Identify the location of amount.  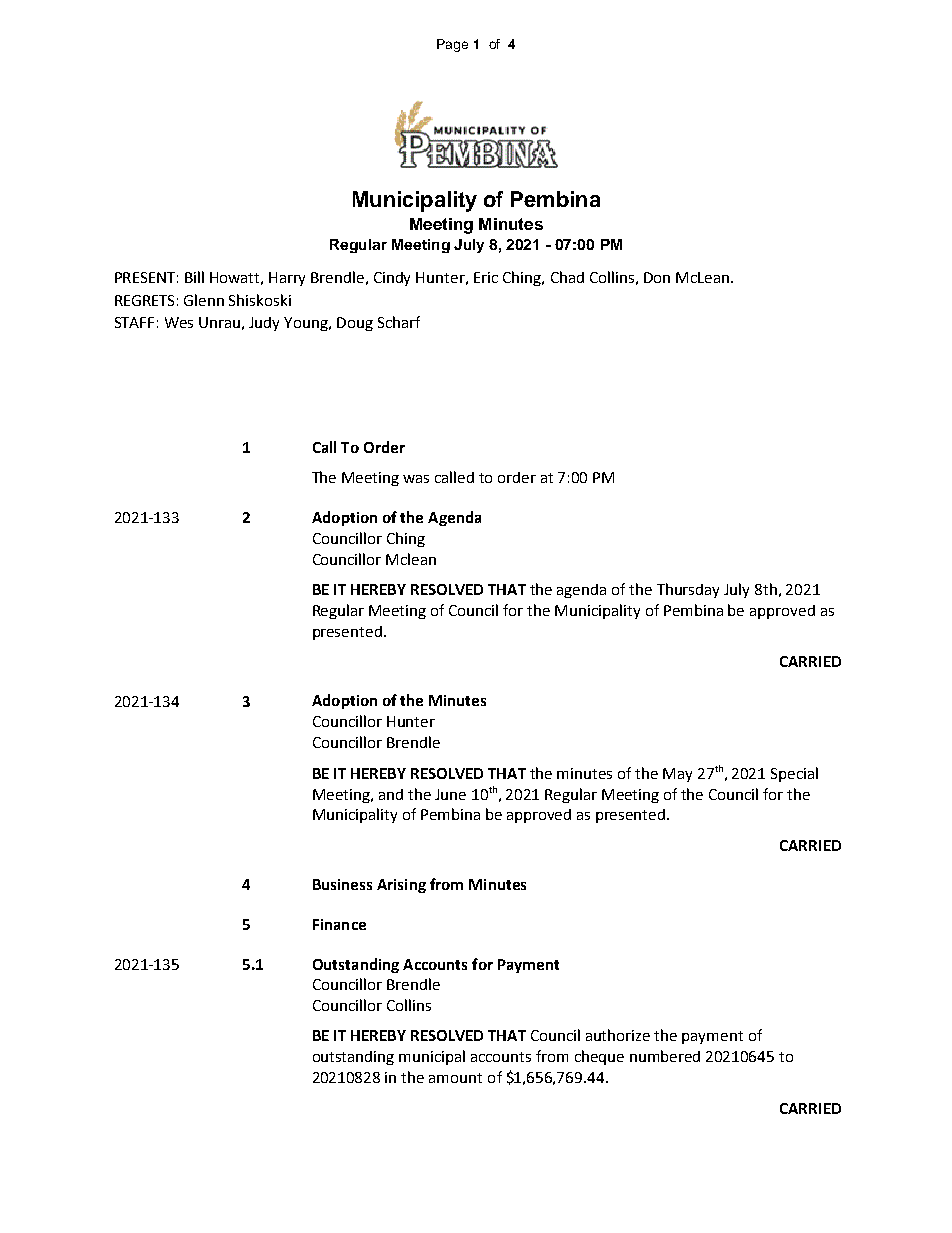
(455, 1078).
